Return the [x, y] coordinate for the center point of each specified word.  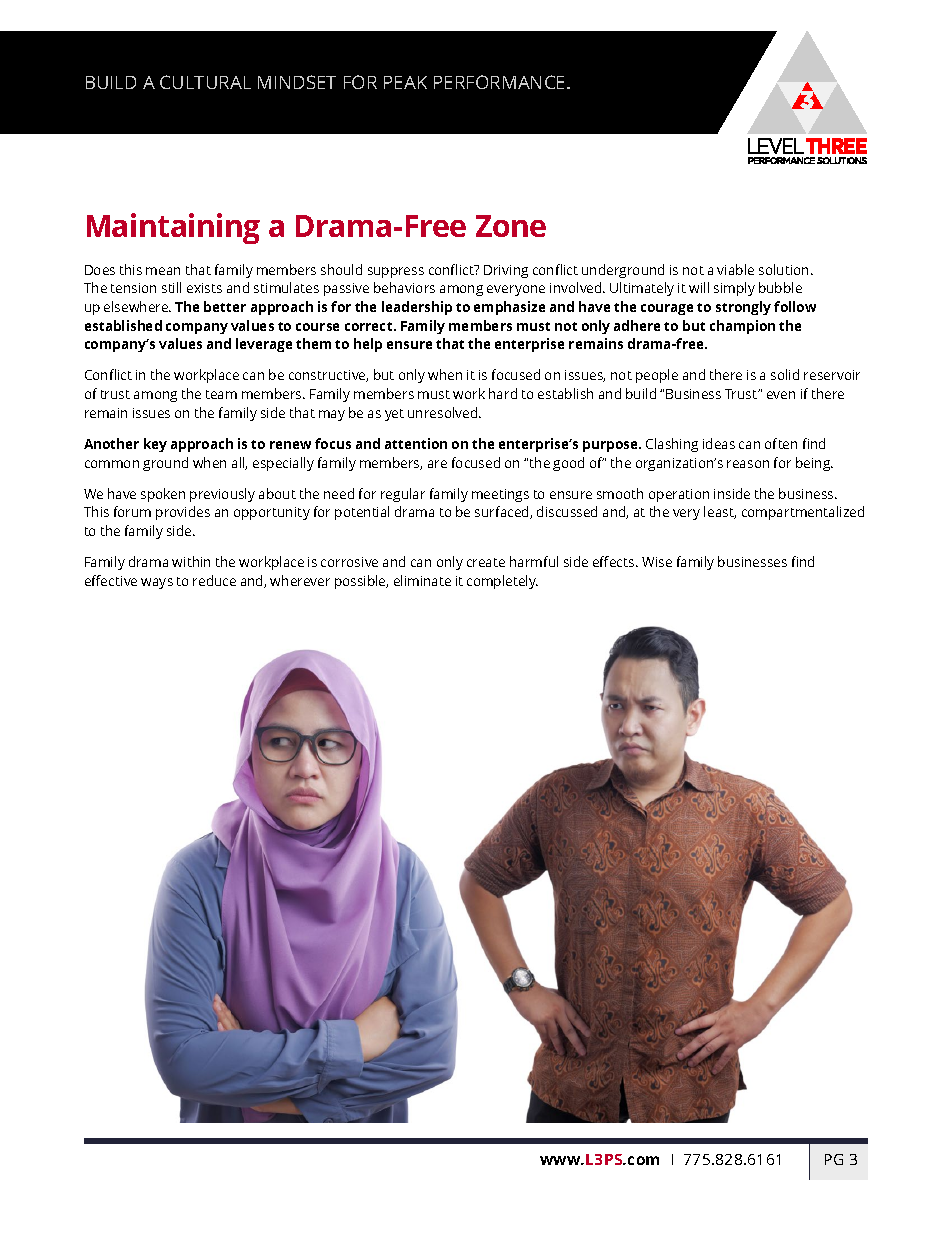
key [155, 445]
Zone [511, 226]
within [191, 561]
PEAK [405, 82]
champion [742, 327]
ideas [719, 443]
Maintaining [173, 228]
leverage [264, 345]
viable [735, 269]
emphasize [509, 308]
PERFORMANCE [501, 82]
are [437, 464]
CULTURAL [205, 82]
